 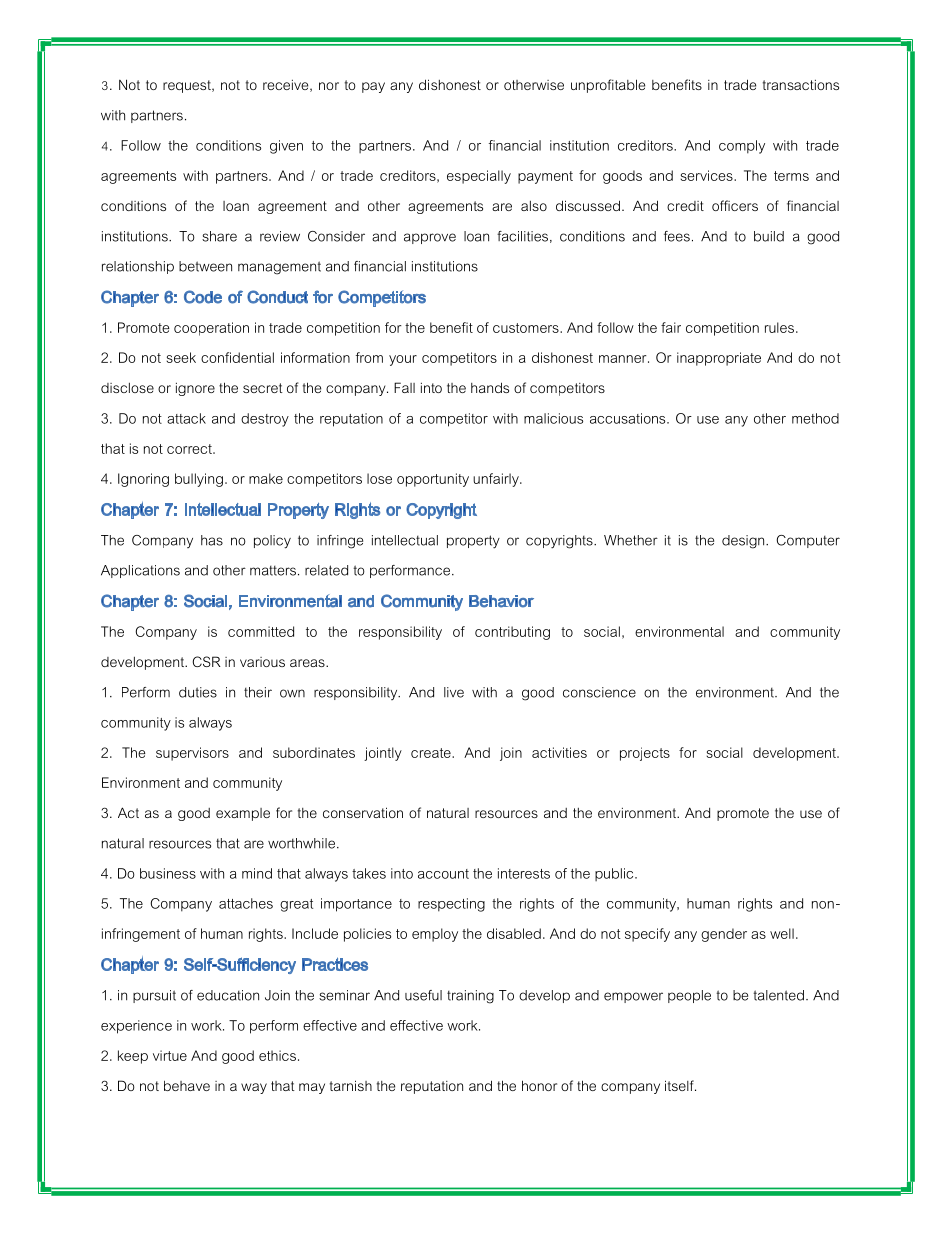 I want to click on given, so click(x=286, y=147).
